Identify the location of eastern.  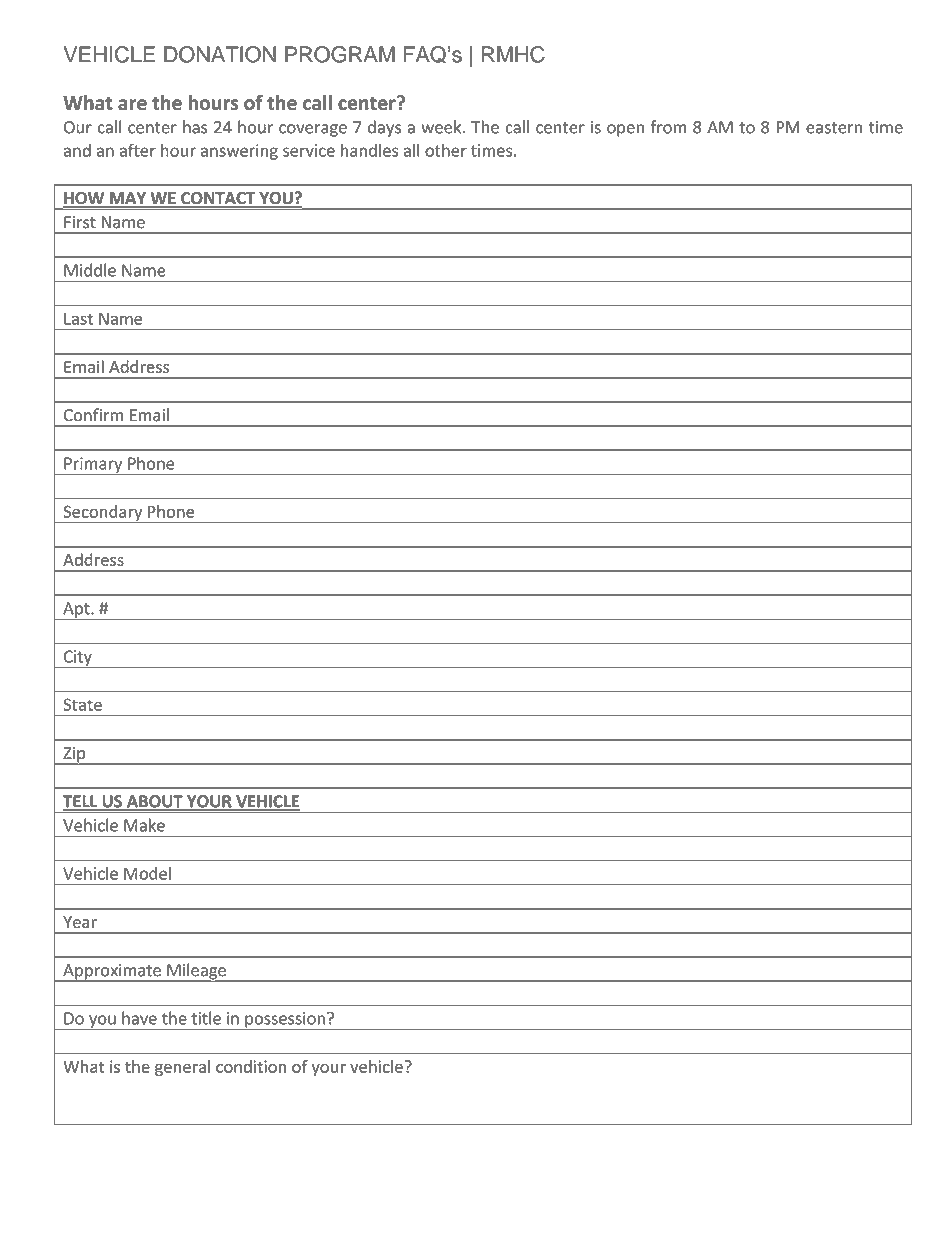
(834, 128).
